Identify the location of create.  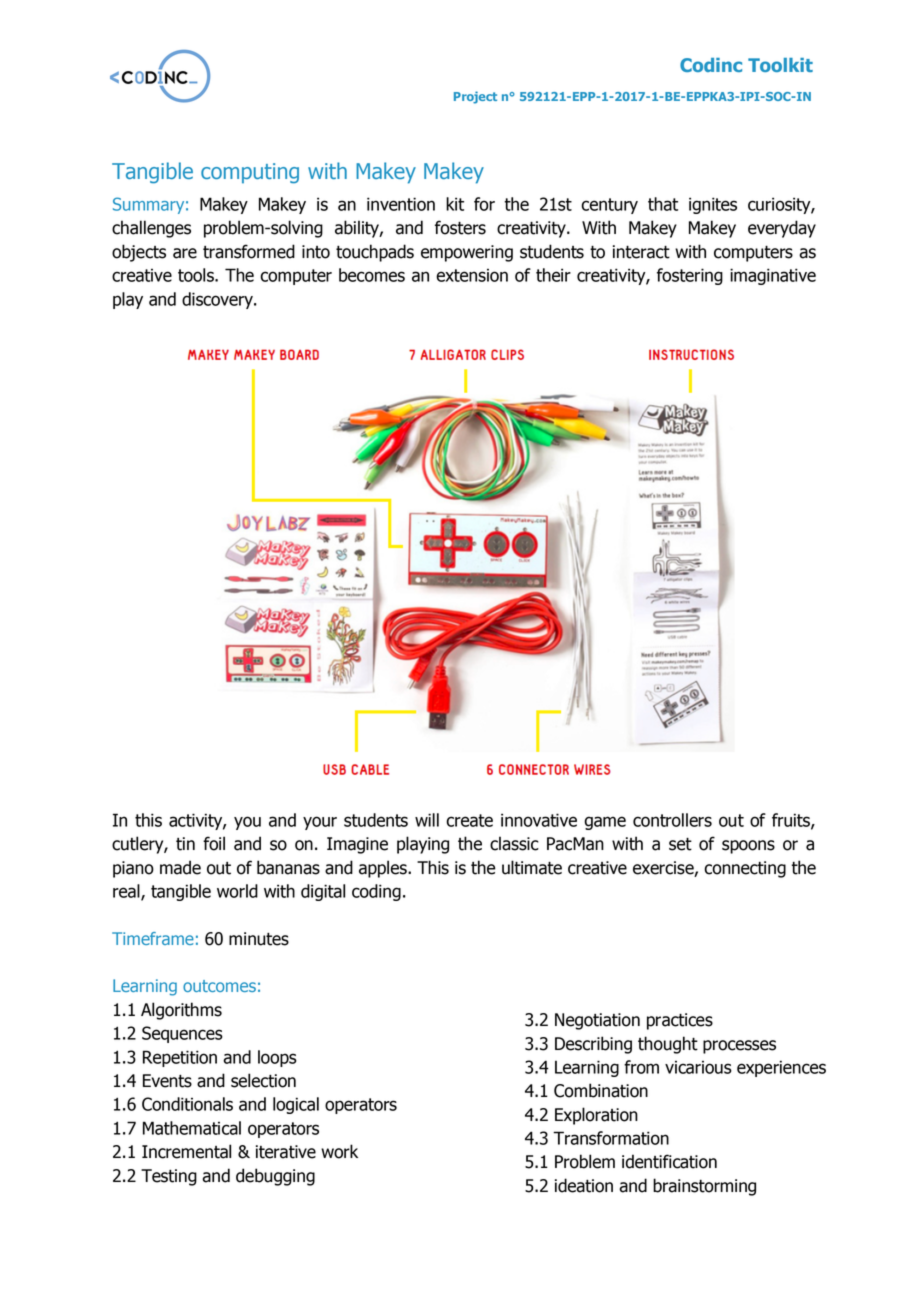
(469, 820).
